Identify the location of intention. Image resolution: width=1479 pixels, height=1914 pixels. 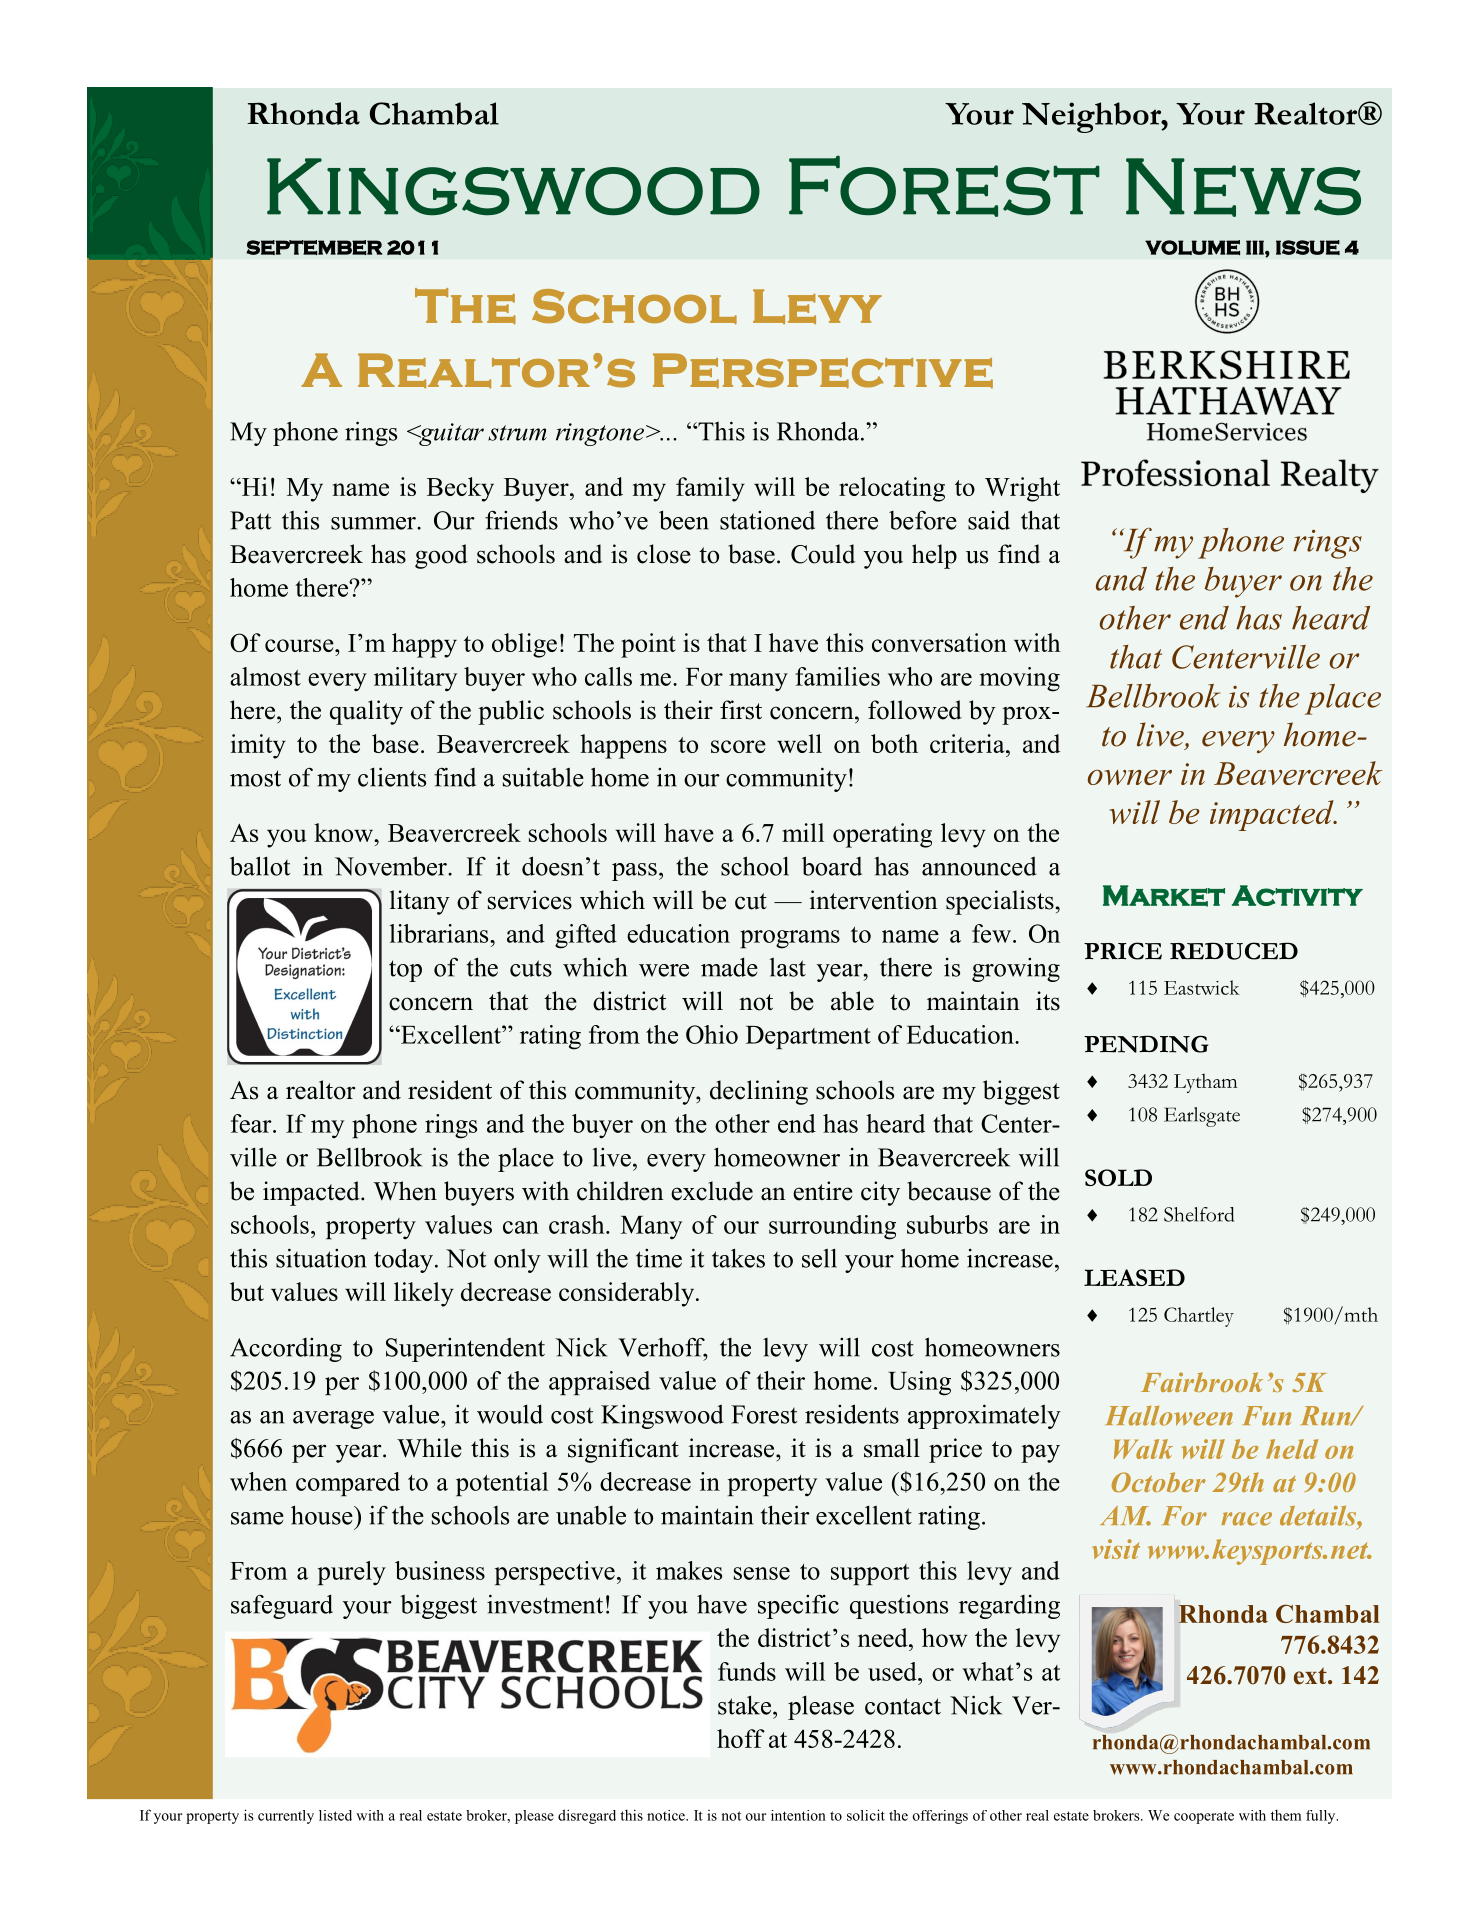
(798, 1815).
